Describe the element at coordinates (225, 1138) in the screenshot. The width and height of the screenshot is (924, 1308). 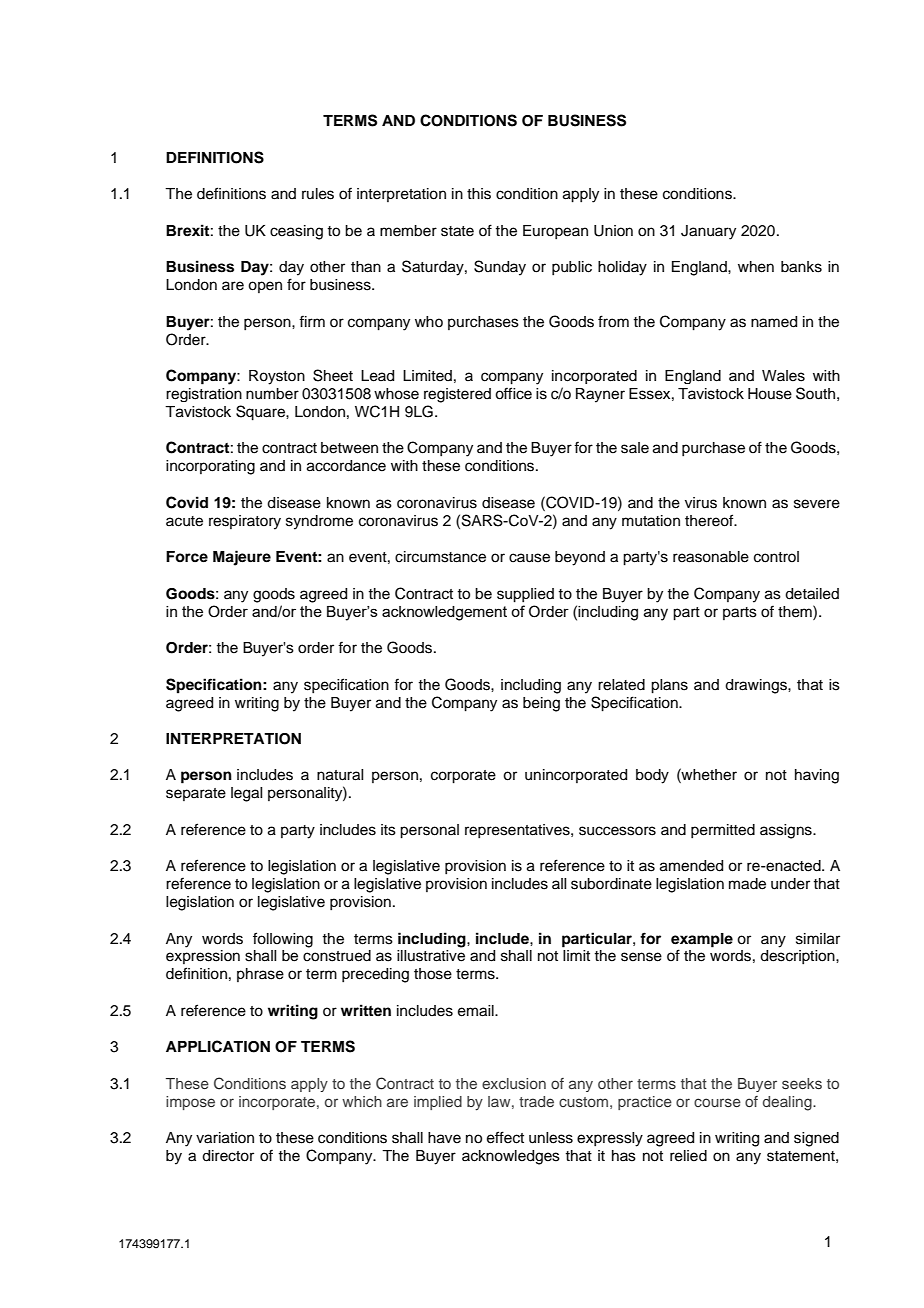
I see `variation` at that location.
